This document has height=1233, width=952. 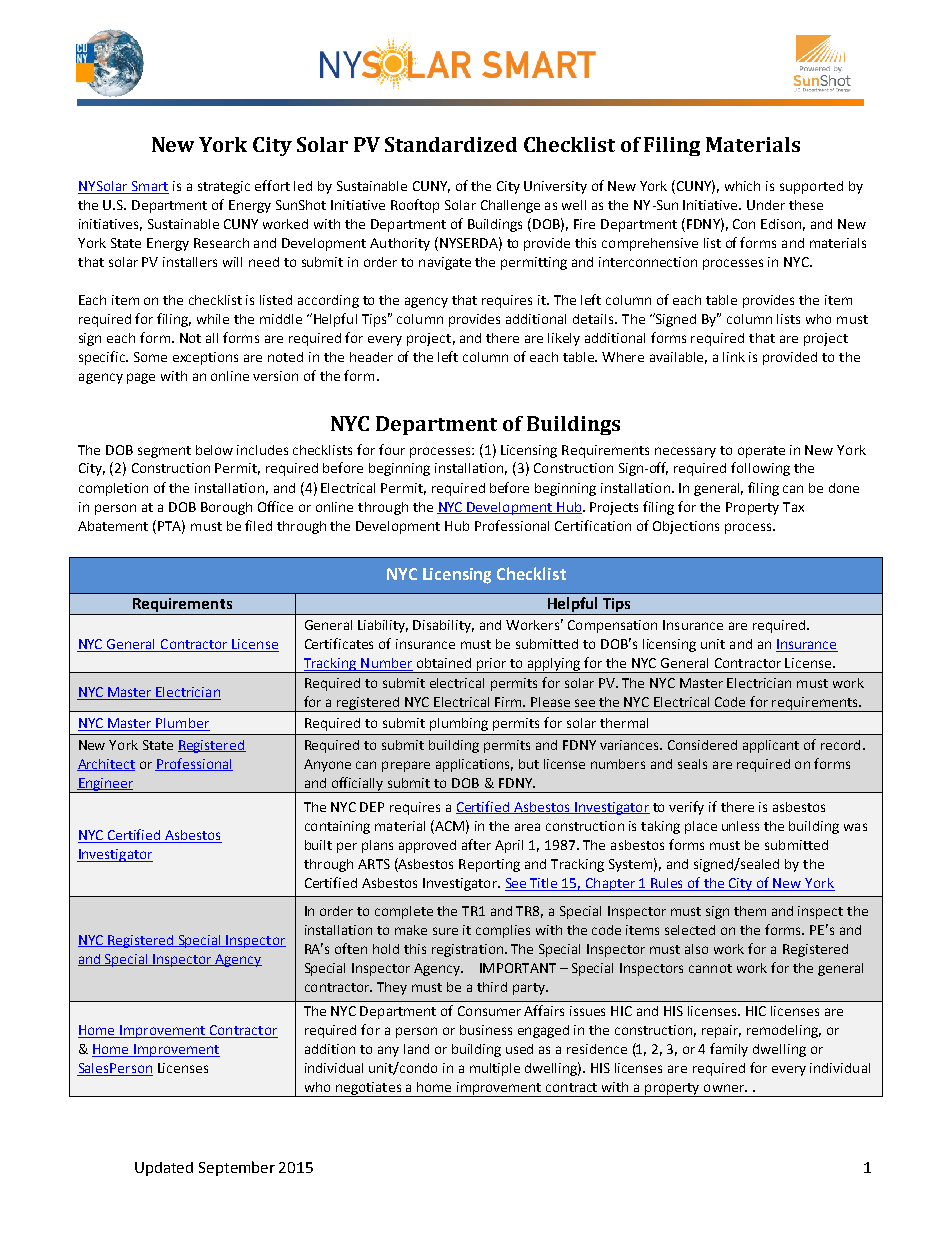 I want to click on Standardized, so click(x=451, y=144).
